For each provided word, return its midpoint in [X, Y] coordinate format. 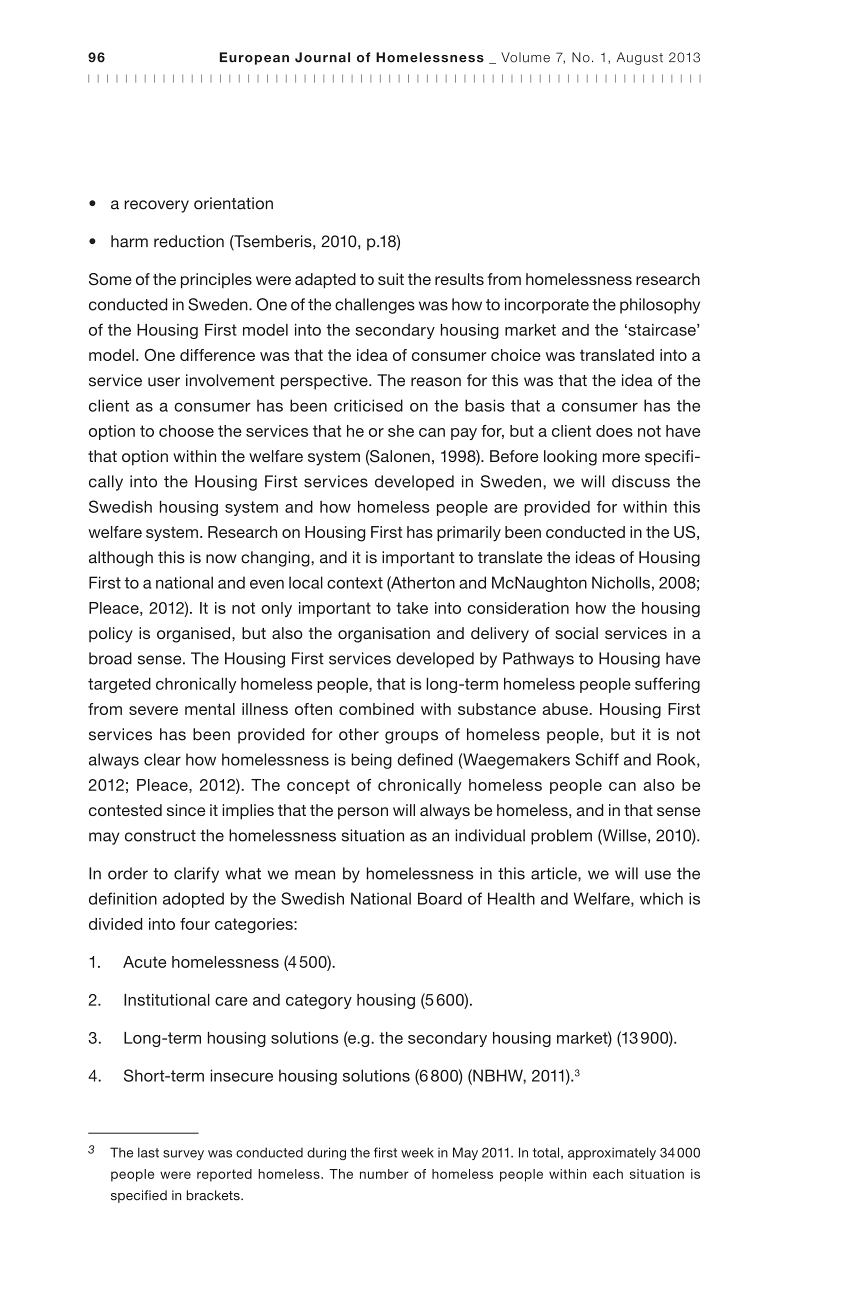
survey [183, 1155]
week [417, 1152]
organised [195, 635]
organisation [384, 635]
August [640, 58]
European [254, 58]
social [576, 633]
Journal [322, 57]
